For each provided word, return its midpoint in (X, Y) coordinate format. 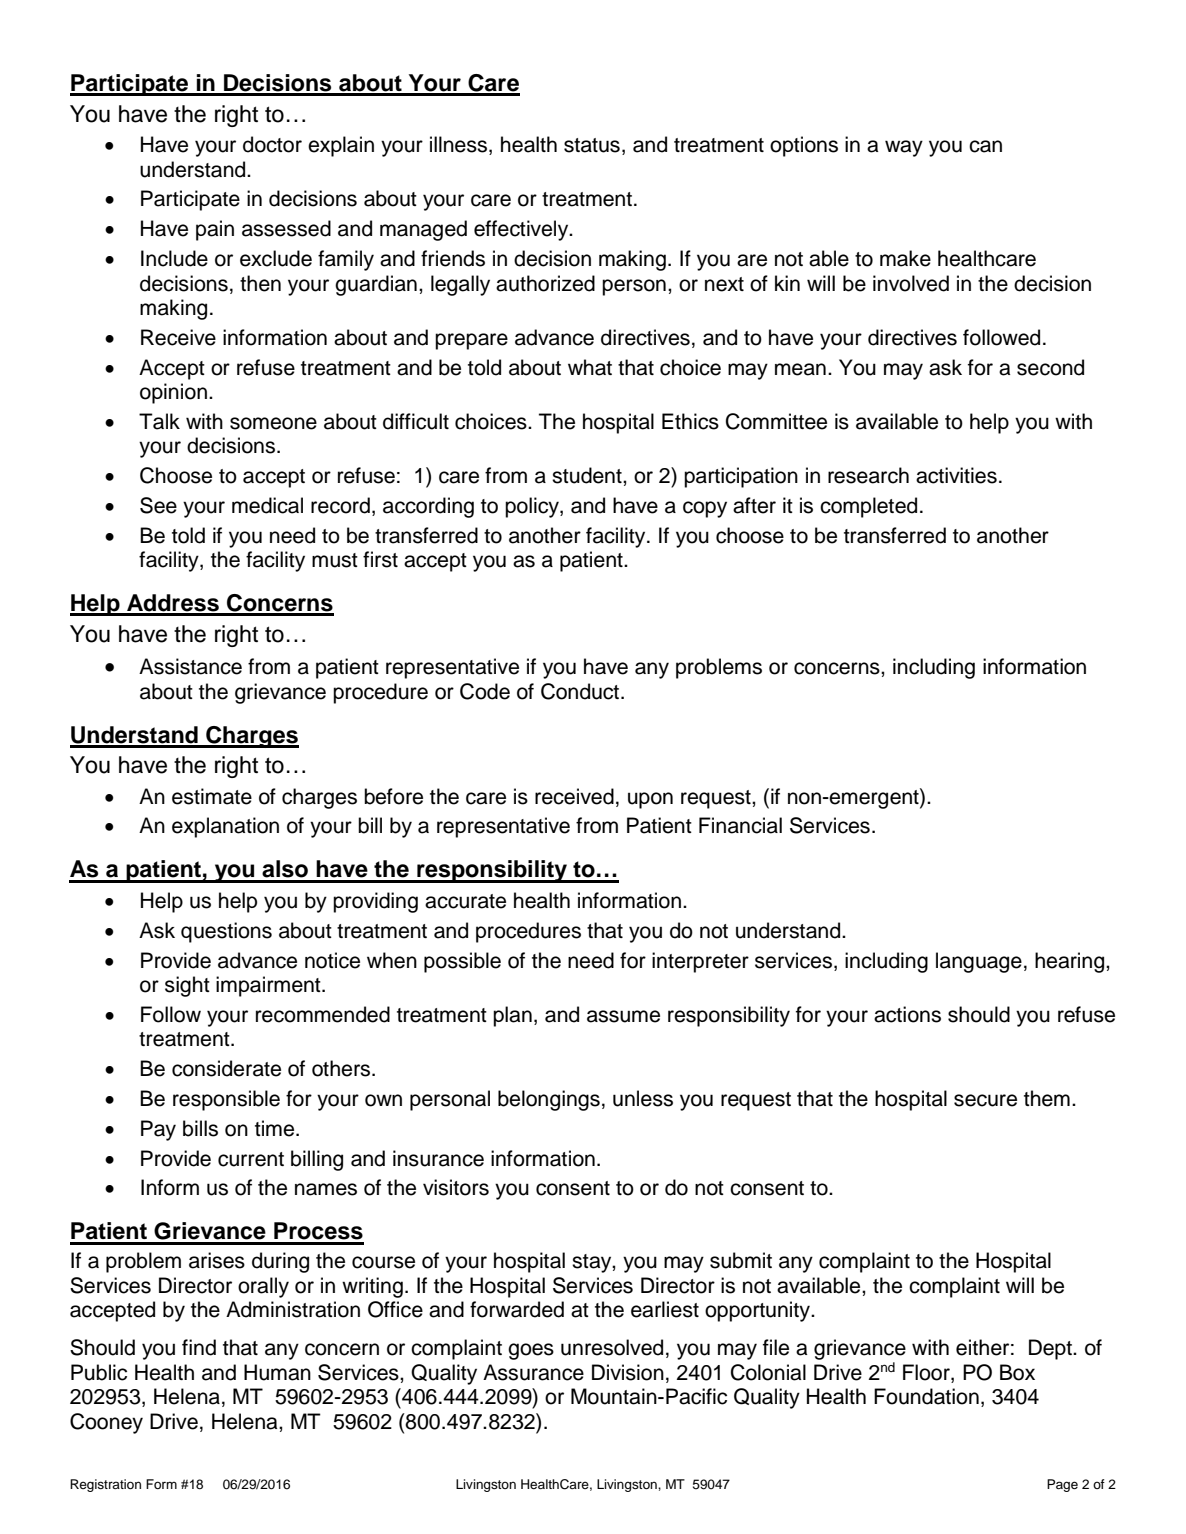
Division (628, 1372)
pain (215, 230)
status (592, 145)
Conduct (581, 691)
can (985, 146)
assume (623, 1016)
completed (868, 507)
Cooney (106, 1423)
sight (187, 986)
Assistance (190, 666)
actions (907, 1014)
